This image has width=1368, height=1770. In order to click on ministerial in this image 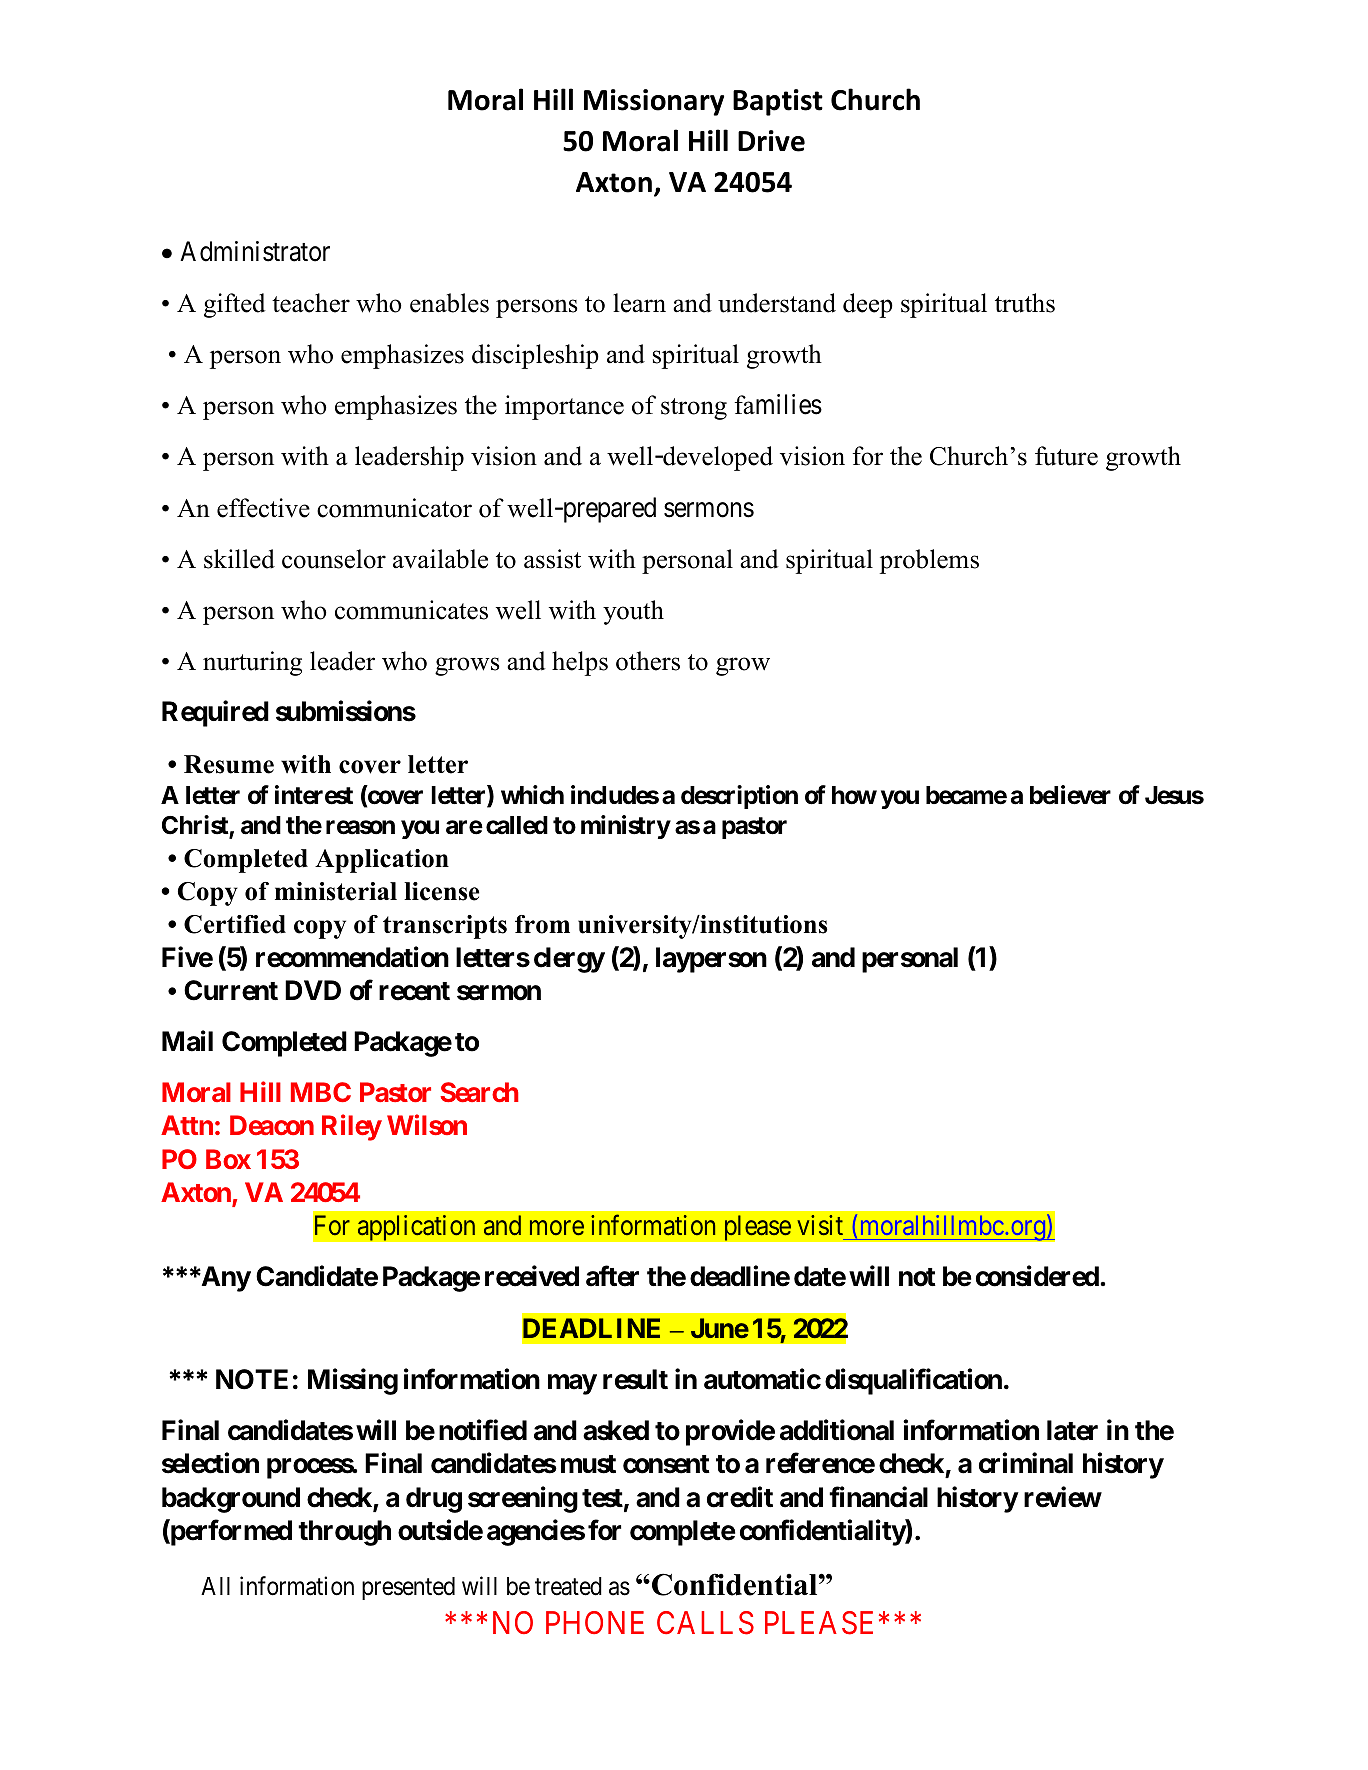, I will do `click(336, 891)`.
